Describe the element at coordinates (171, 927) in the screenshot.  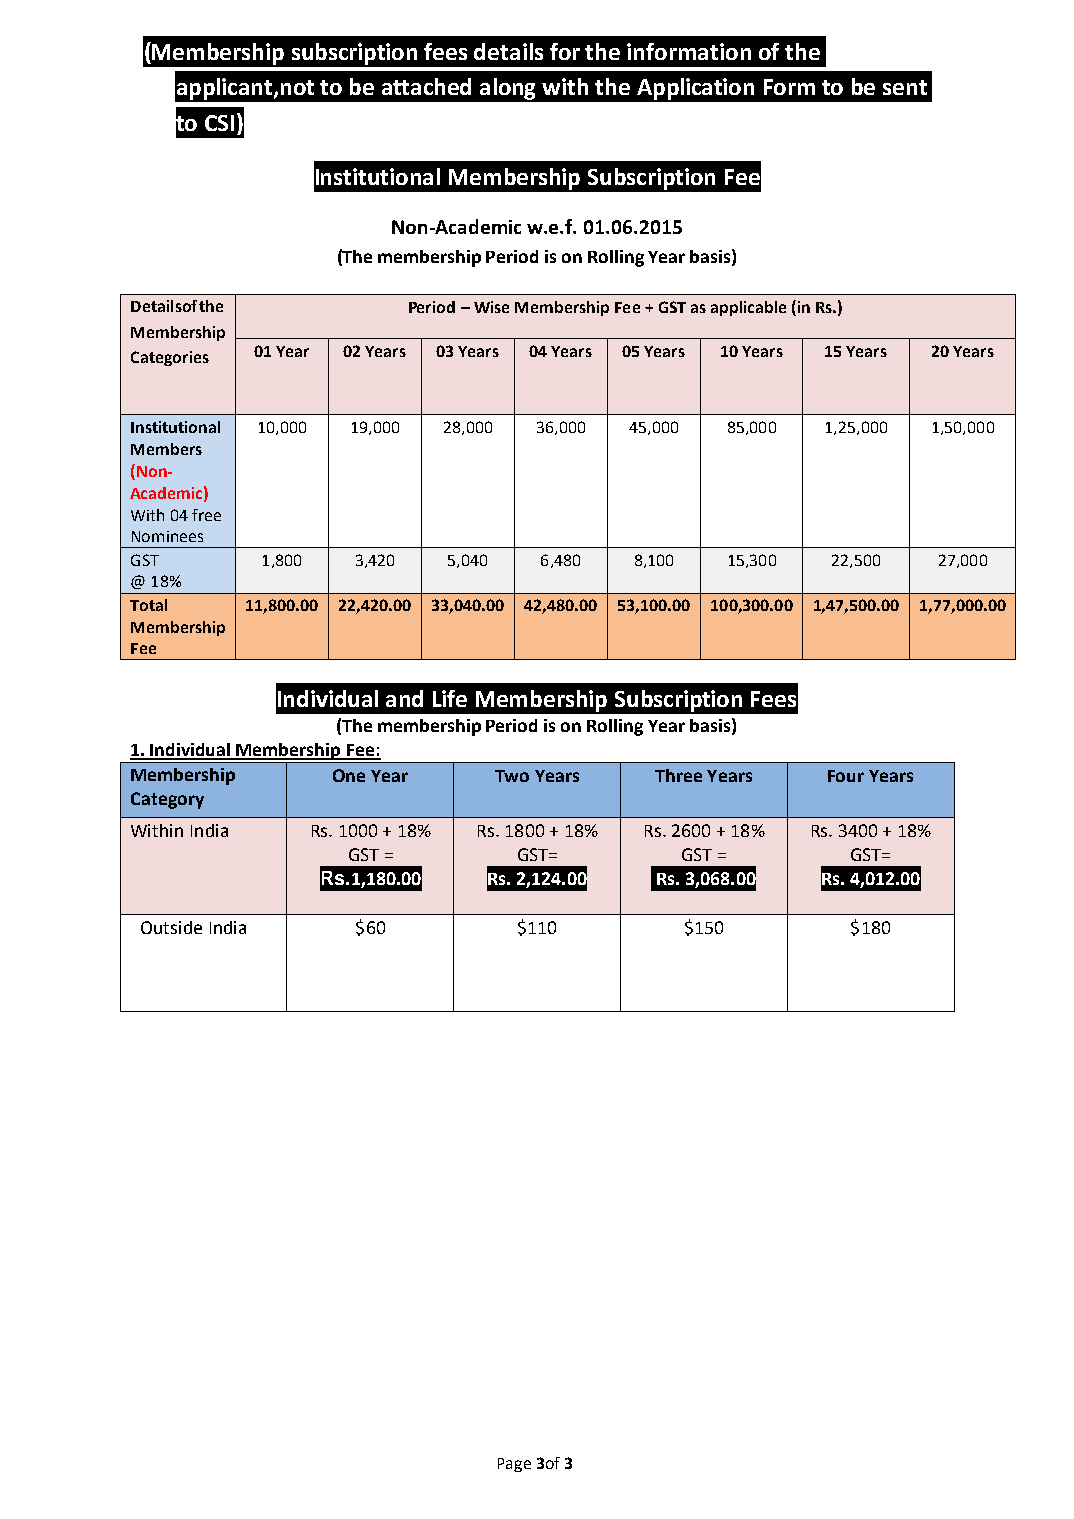
I see `Outside` at that location.
